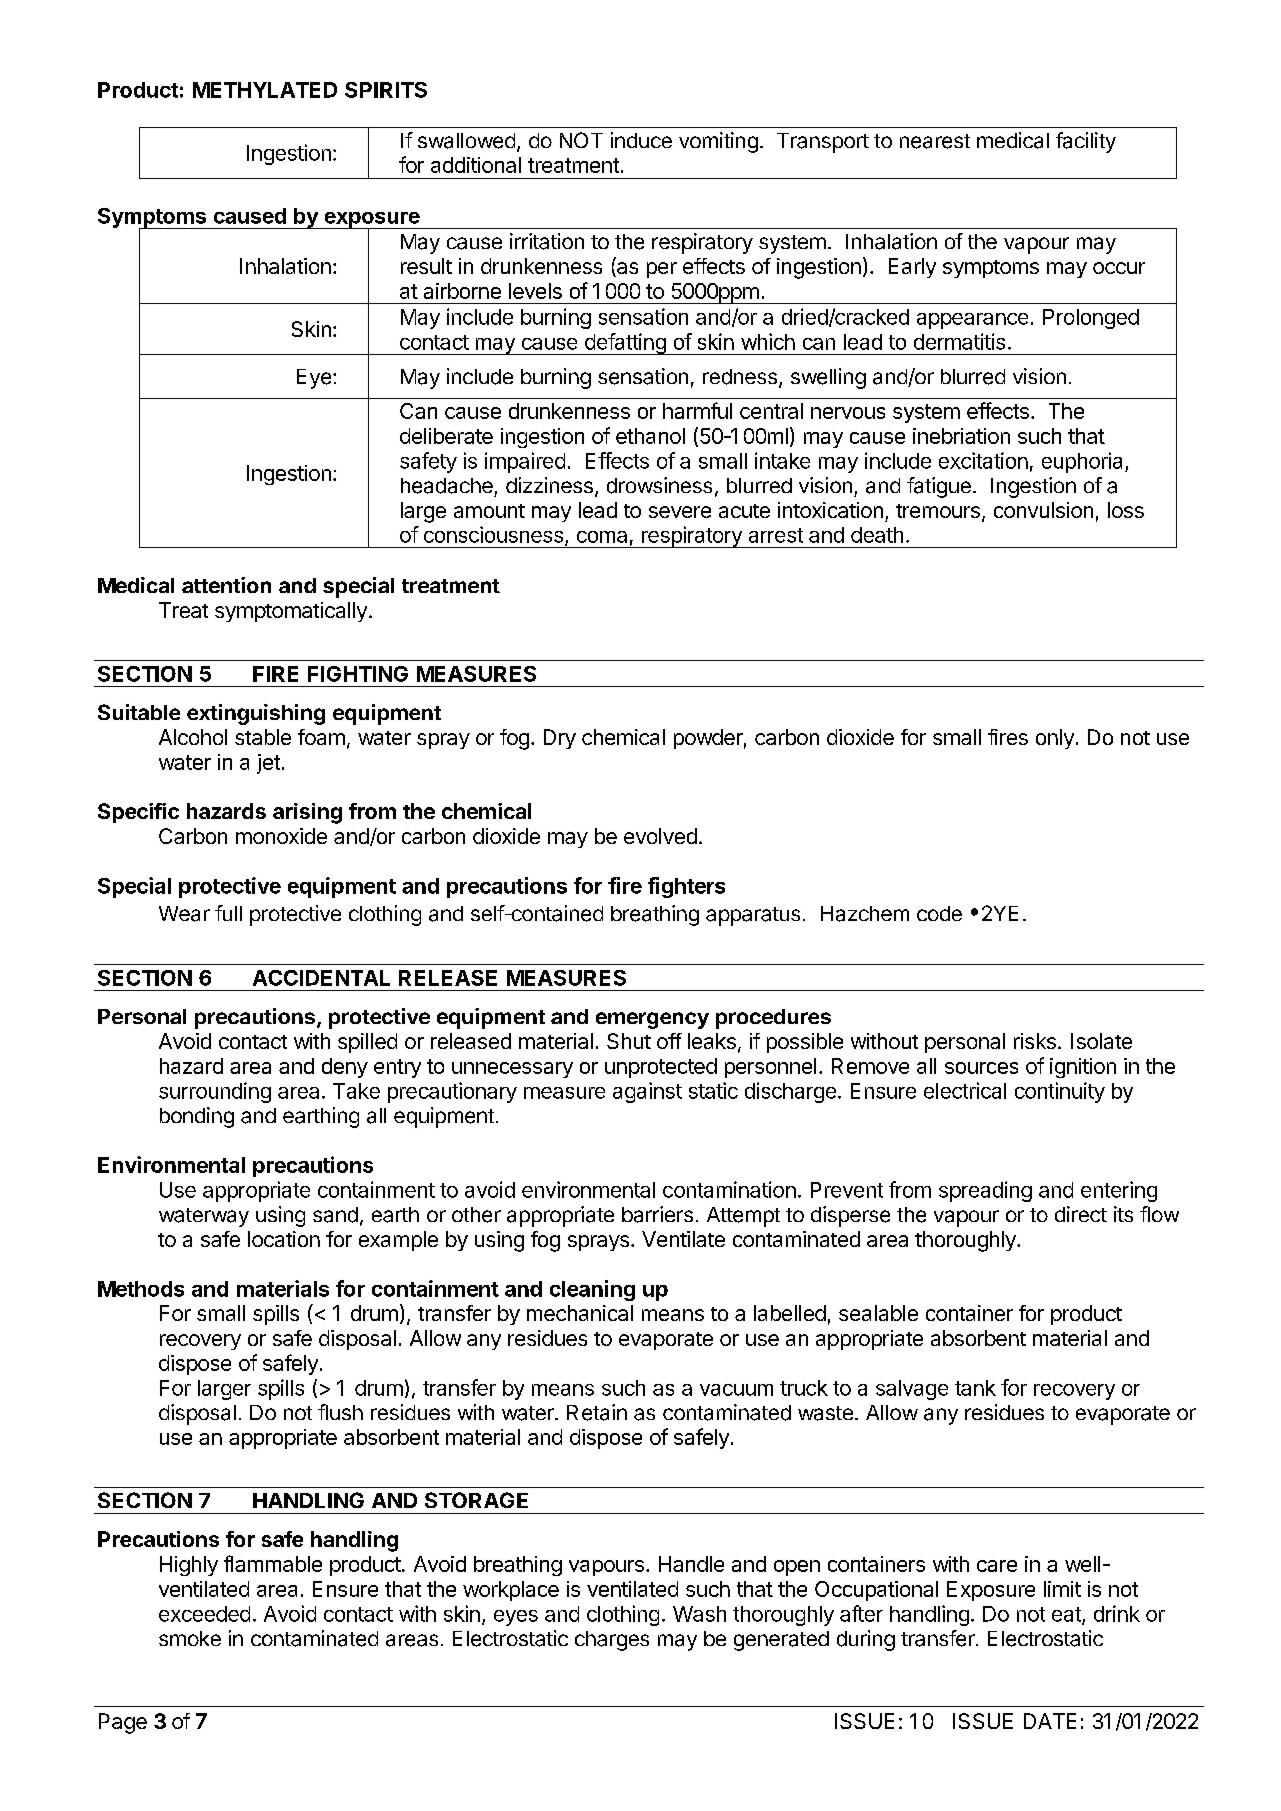 The height and width of the image is (1811, 1281). I want to click on facility, so click(1086, 142).
